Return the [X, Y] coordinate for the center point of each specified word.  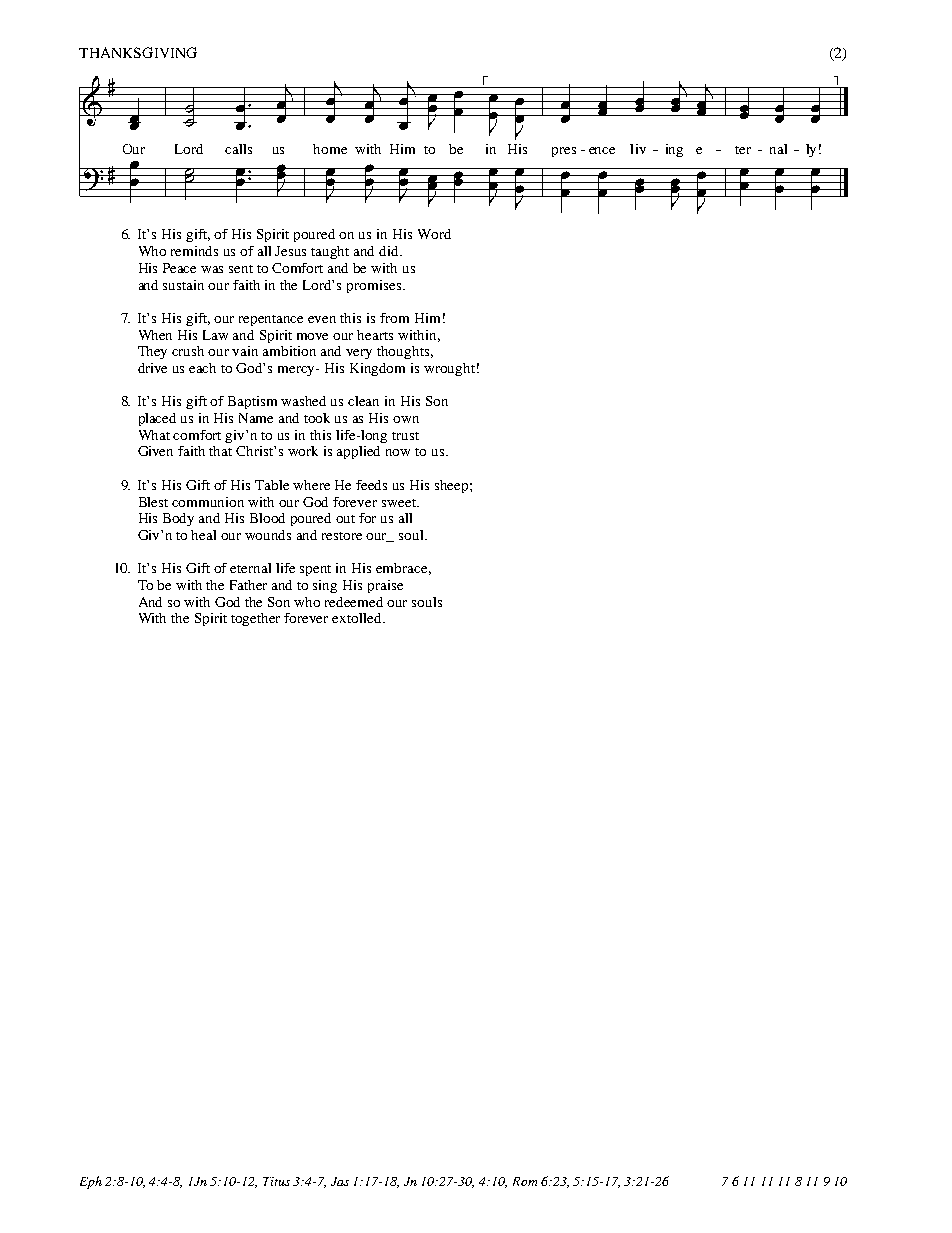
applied [358, 452]
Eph [91, 1182]
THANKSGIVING [138, 52]
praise [385, 586]
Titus [276, 1181]
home [330, 149]
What [154, 435]
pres [564, 152]
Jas [340, 1181]
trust [405, 436]
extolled [358, 618]
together [255, 619]
